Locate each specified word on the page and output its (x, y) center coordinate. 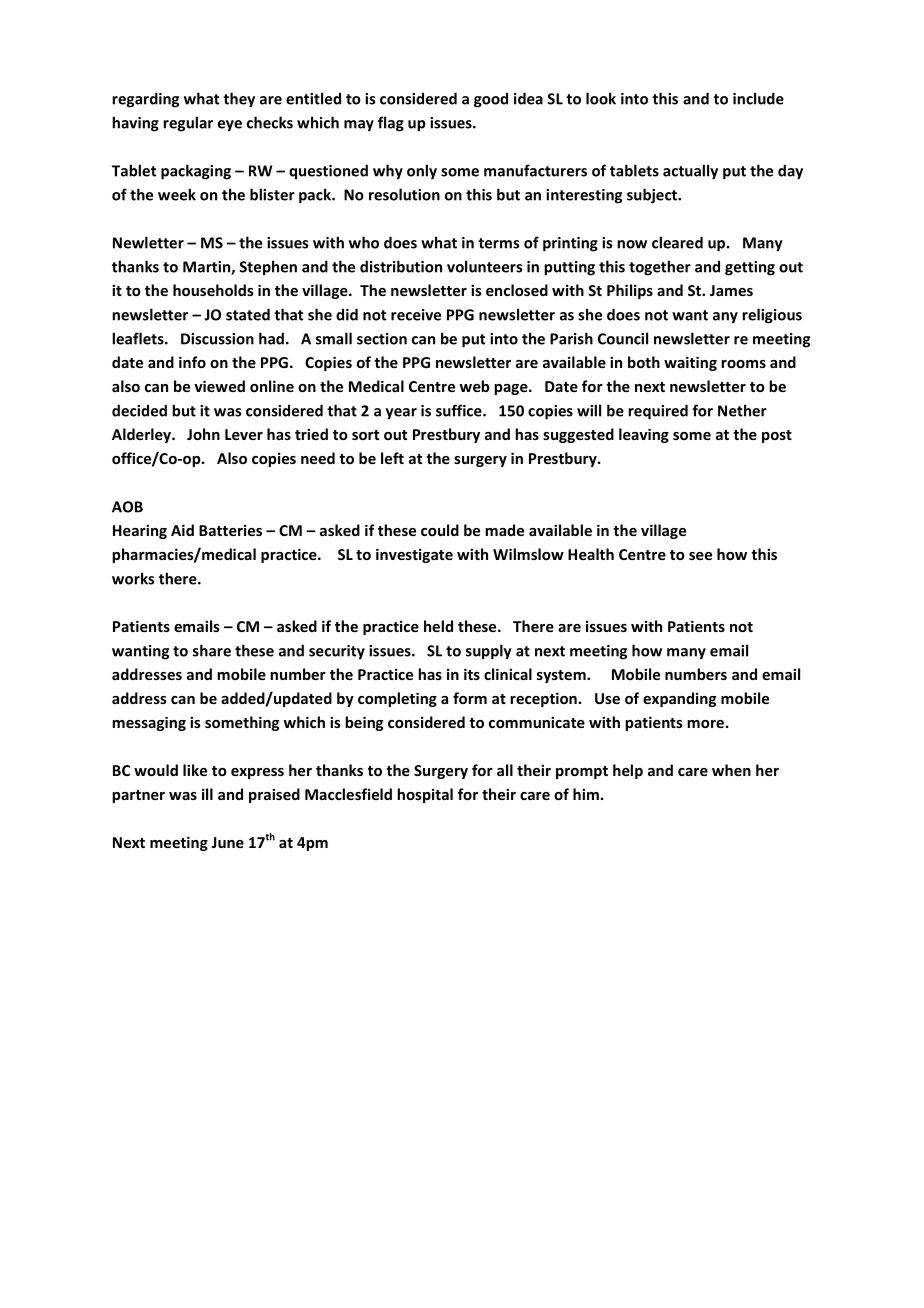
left (392, 458)
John (203, 434)
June (227, 842)
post (777, 436)
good (491, 100)
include (758, 98)
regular (188, 124)
